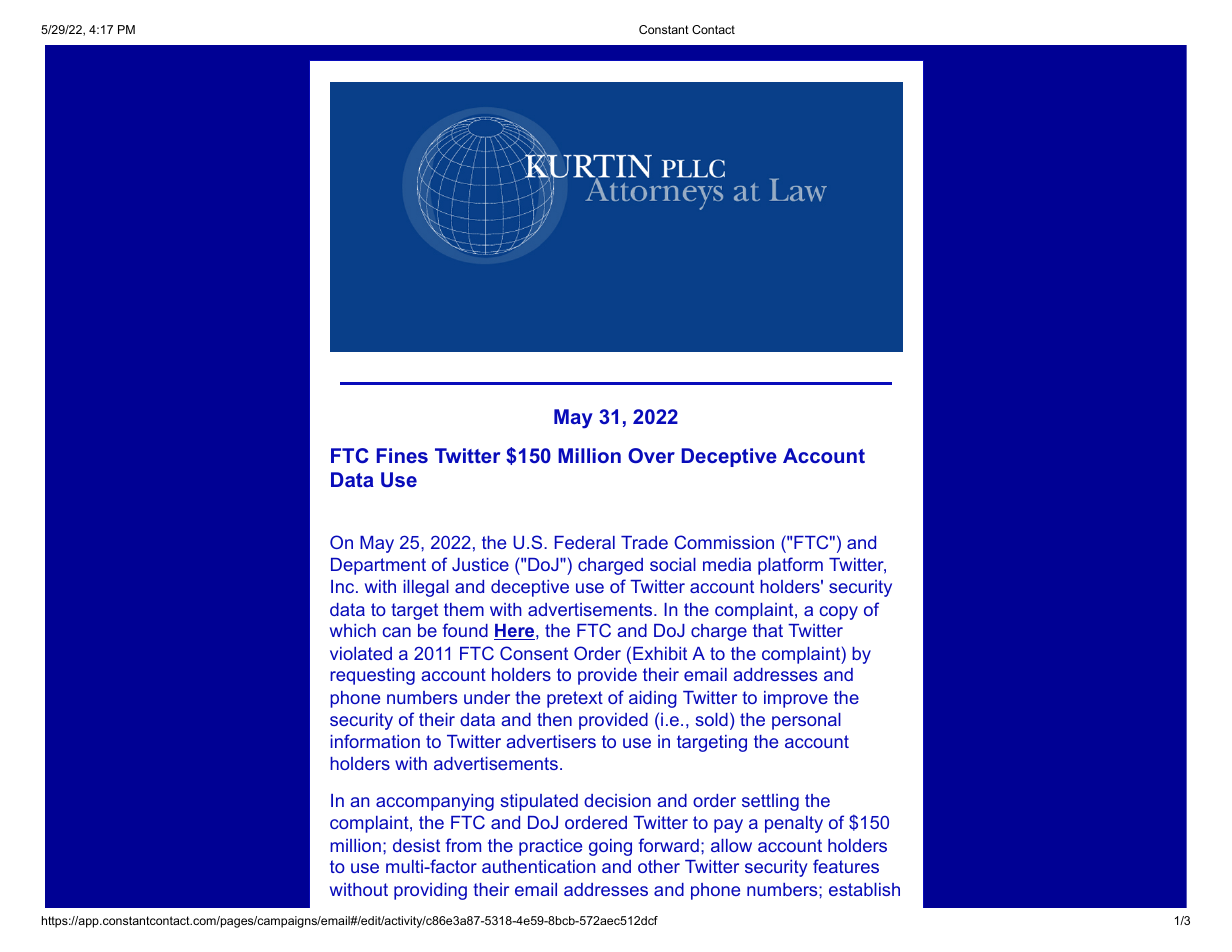 The width and height of the screenshot is (1232, 952). I want to click on Fines, so click(402, 455).
